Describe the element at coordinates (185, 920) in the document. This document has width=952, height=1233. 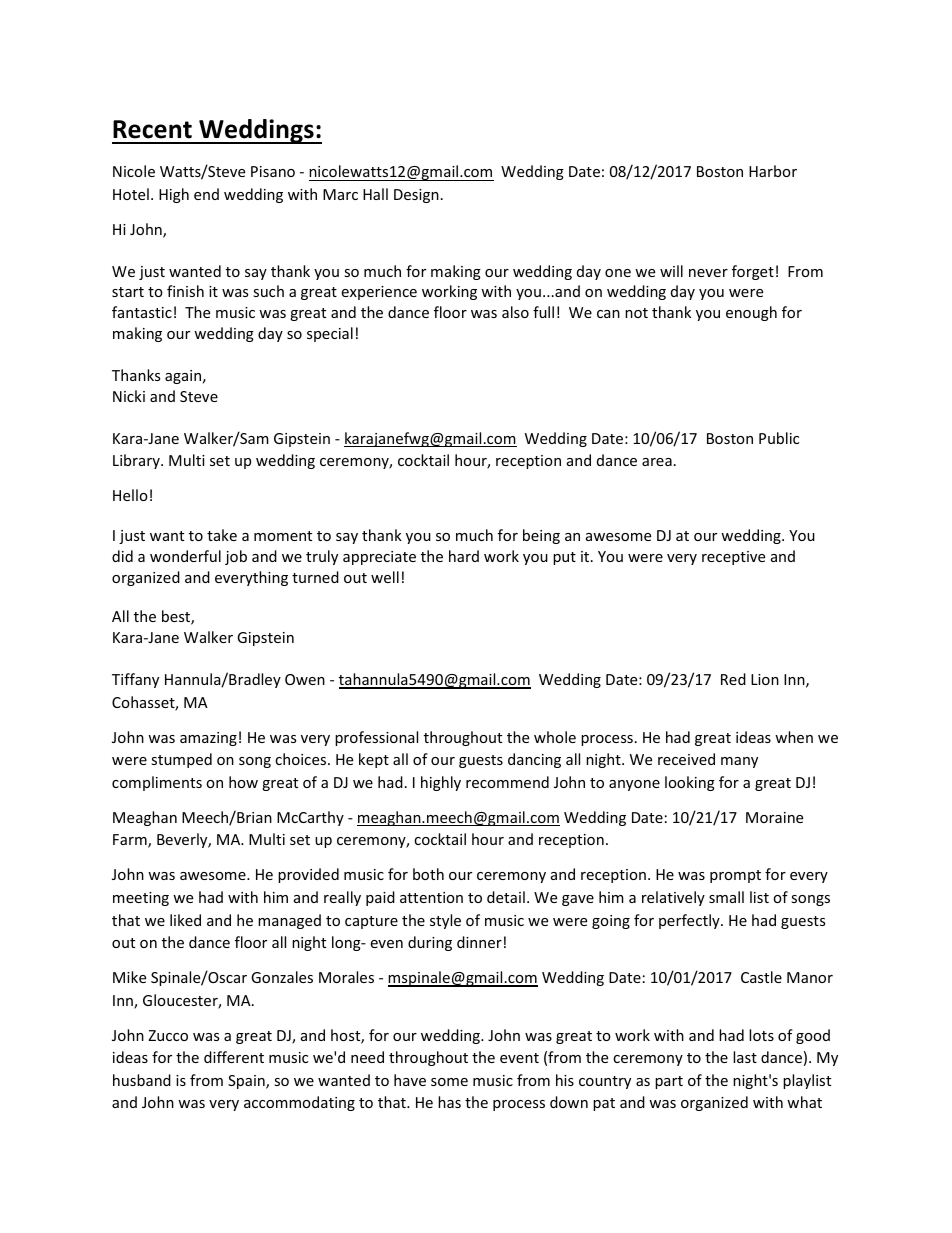
I see `liked` at that location.
